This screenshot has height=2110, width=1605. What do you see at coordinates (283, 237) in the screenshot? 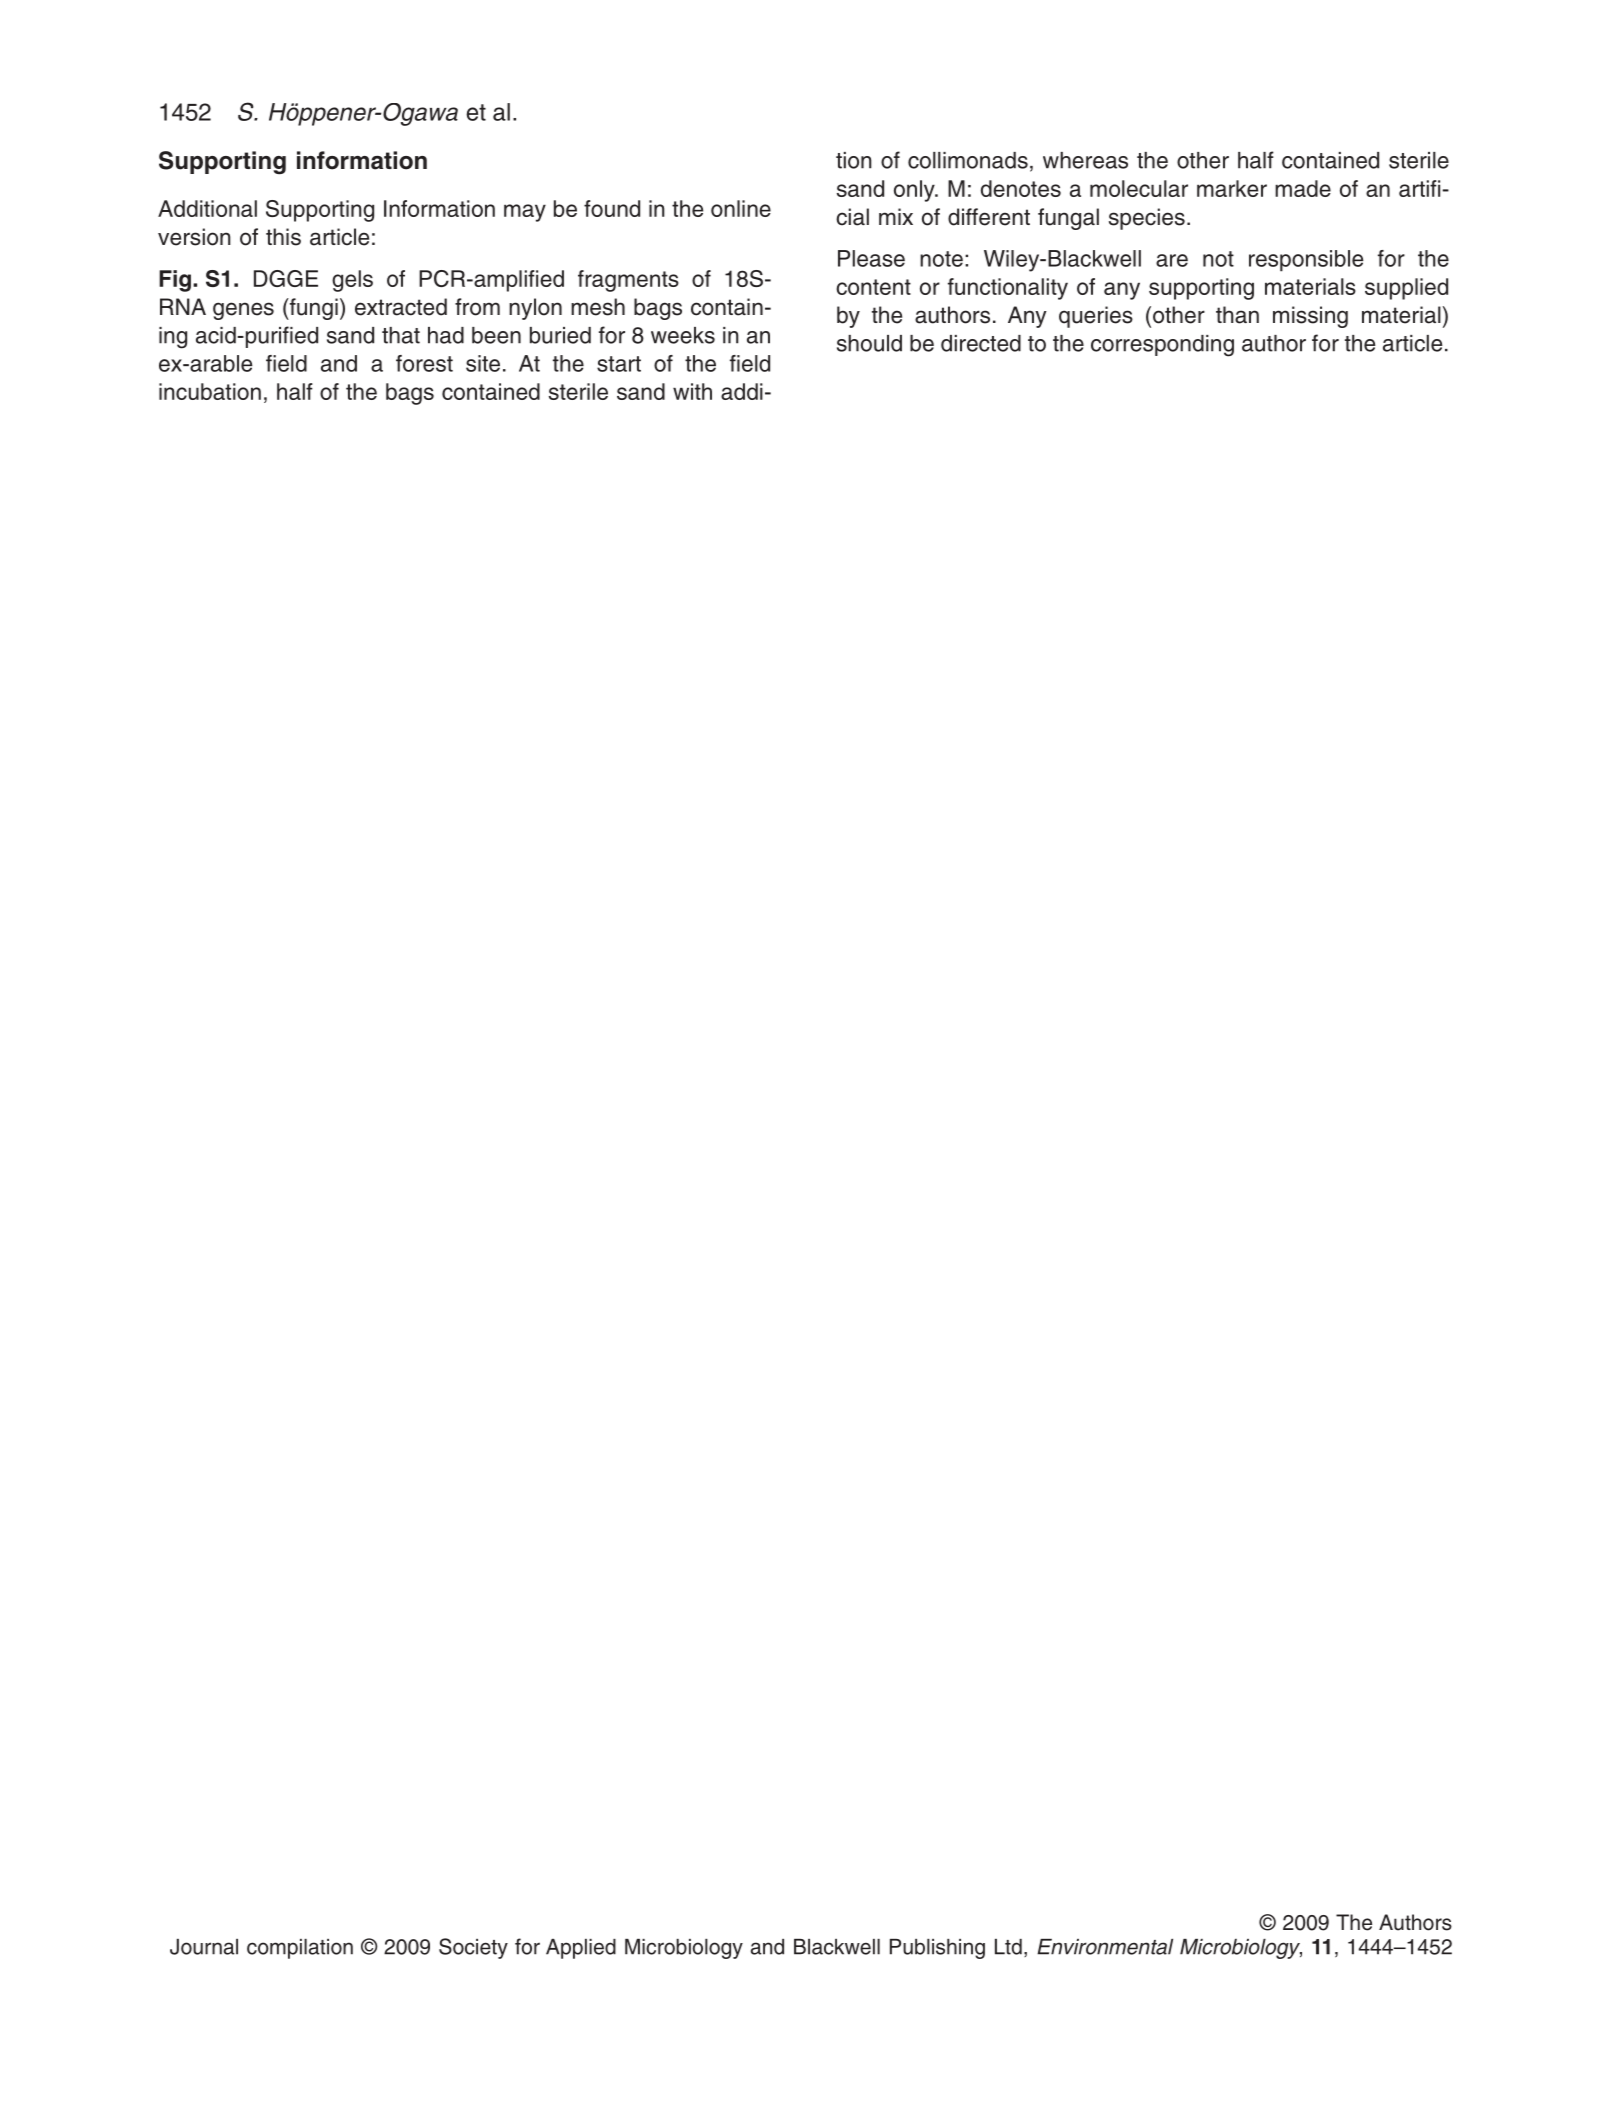
I see `this` at bounding box center [283, 237].
